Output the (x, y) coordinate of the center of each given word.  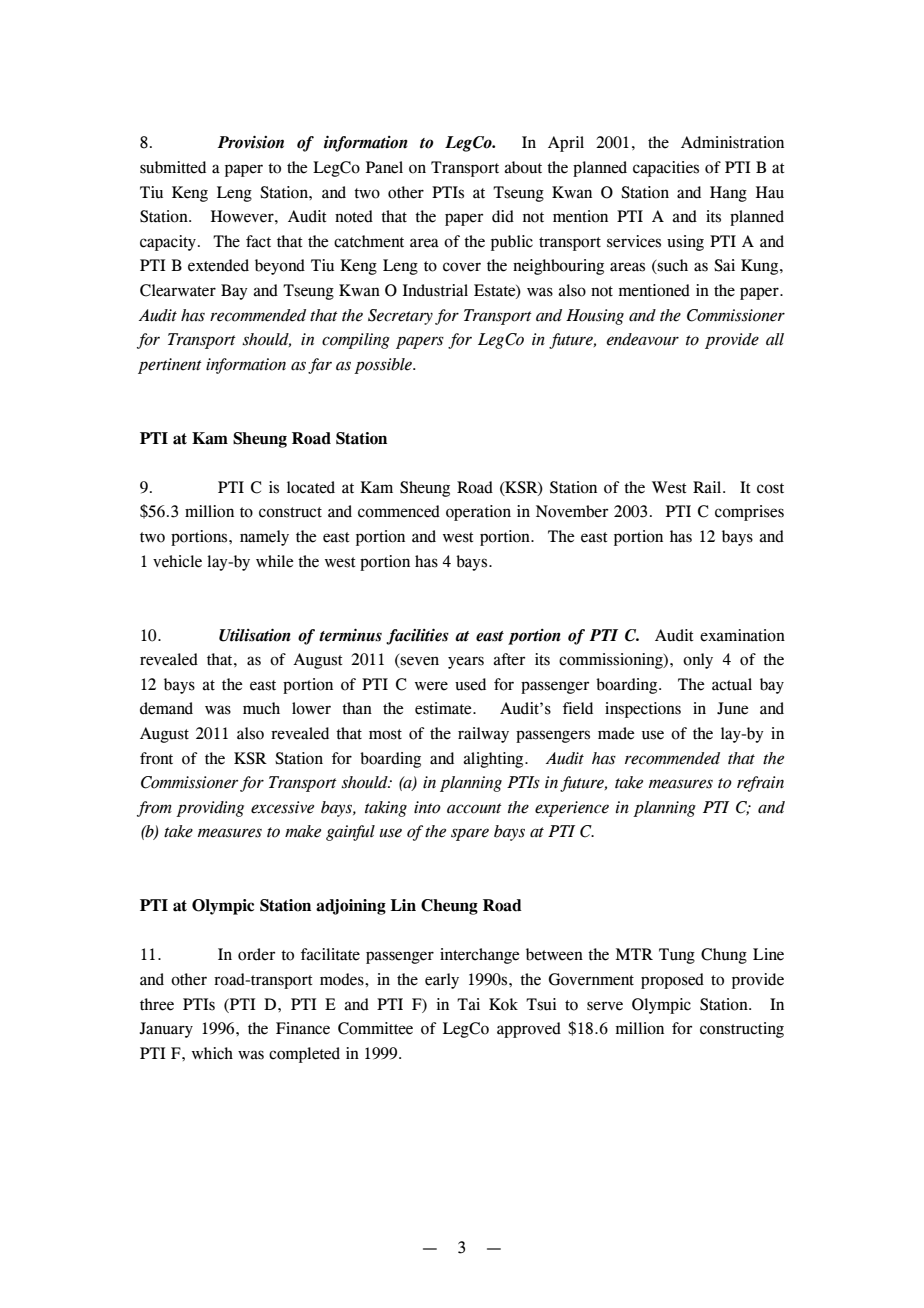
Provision (251, 142)
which (212, 1053)
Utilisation (255, 635)
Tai (468, 1004)
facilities (417, 636)
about (523, 167)
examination (742, 635)
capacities (666, 169)
